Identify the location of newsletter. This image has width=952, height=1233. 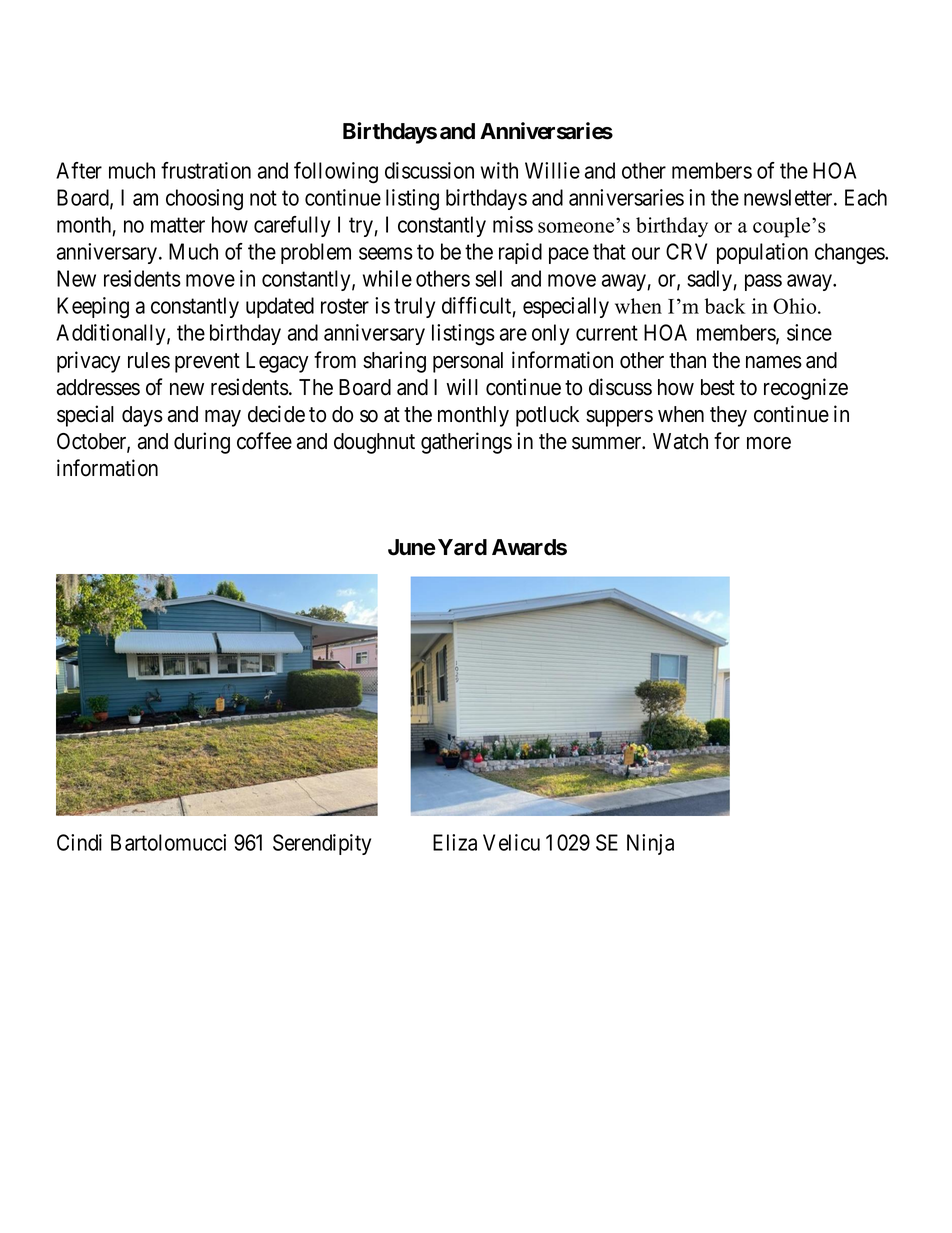
(789, 197).
